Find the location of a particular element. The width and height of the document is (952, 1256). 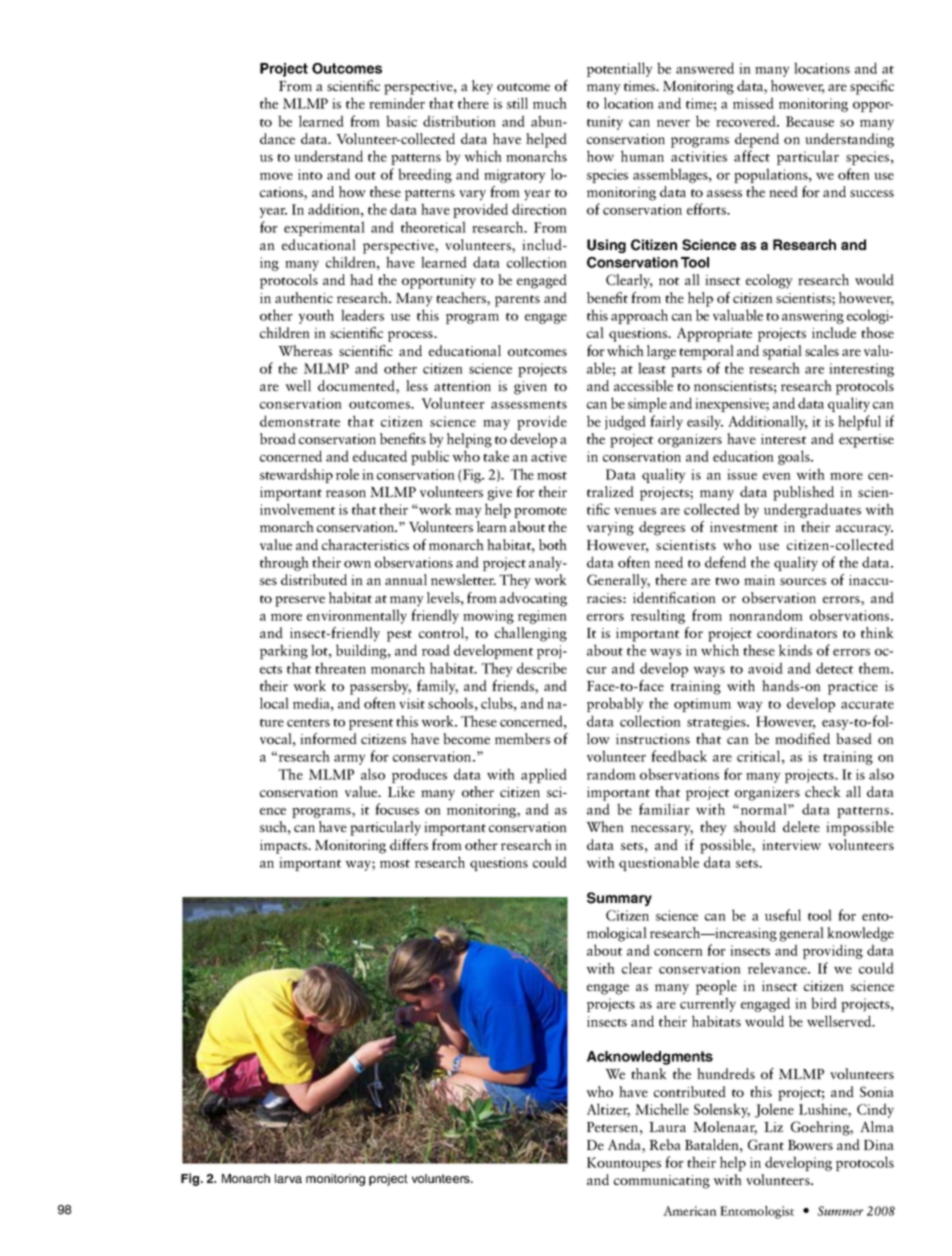

delete is located at coordinates (801, 826).
